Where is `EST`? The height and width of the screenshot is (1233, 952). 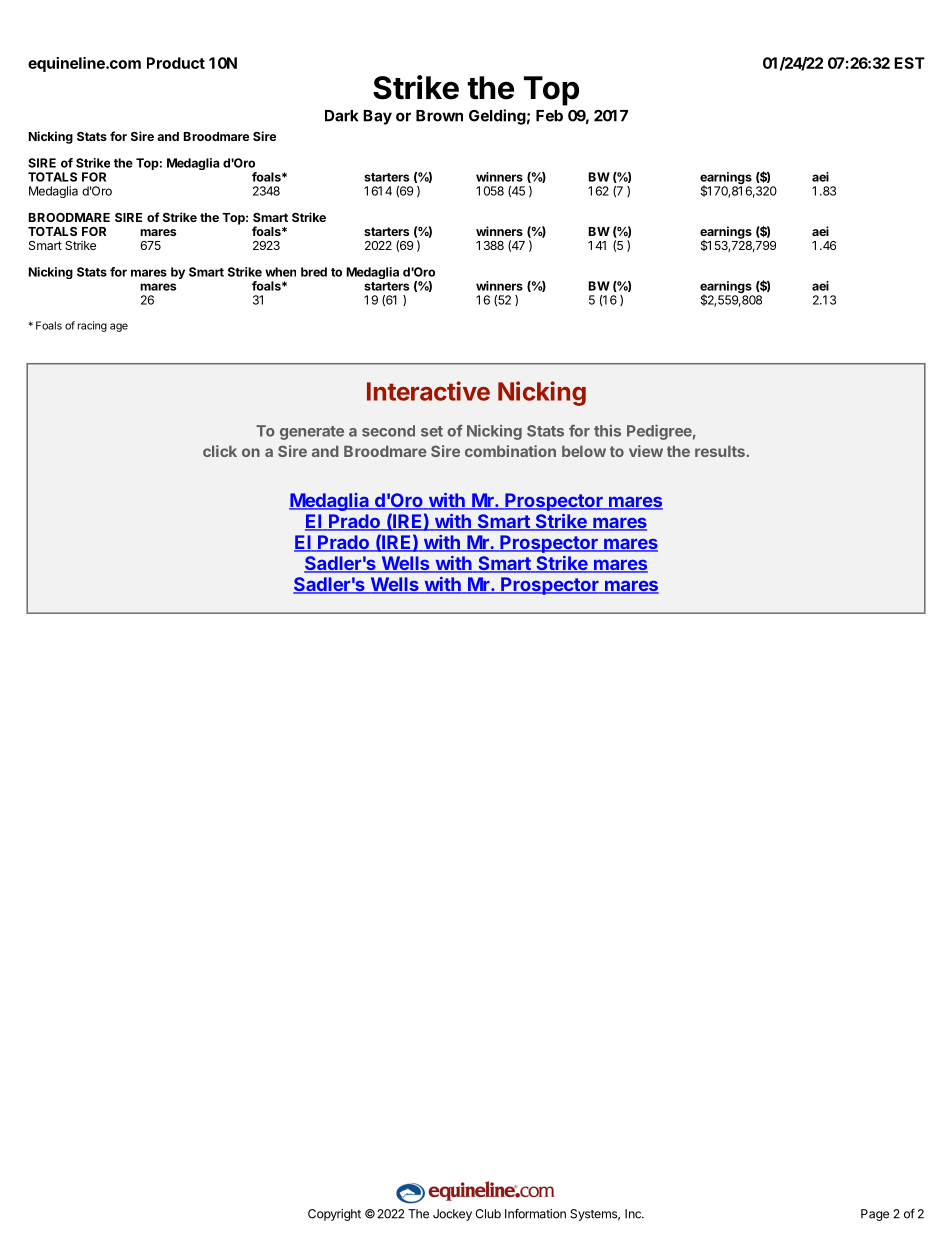
EST is located at coordinates (909, 63).
